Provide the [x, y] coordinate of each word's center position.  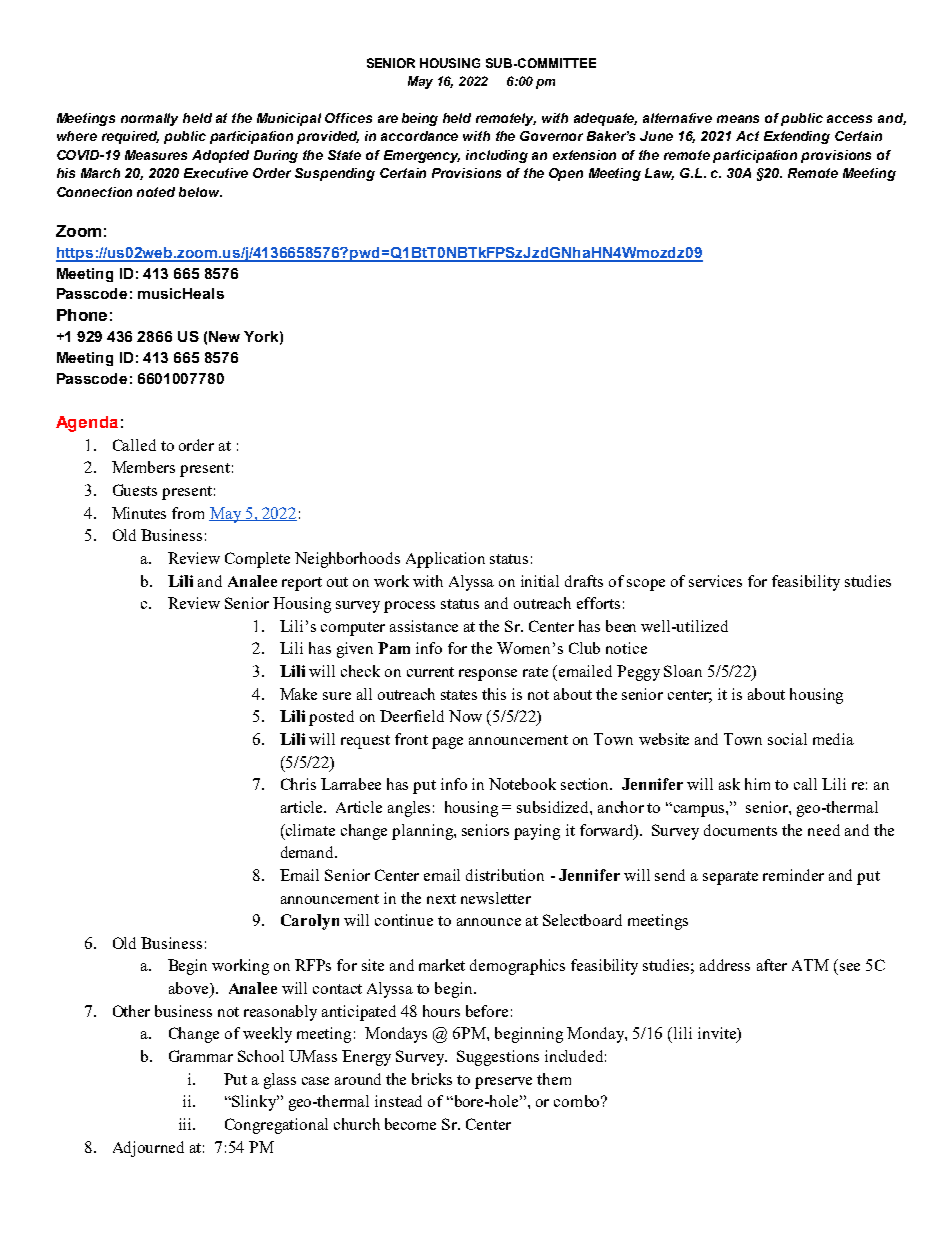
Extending [797, 137]
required [130, 137]
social [787, 739]
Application [445, 560]
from [188, 513]
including [497, 156]
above [190, 989]
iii [186, 1124]
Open [566, 174]
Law [659, 174]
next [441, 899]
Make [298, 694]
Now [465, 716]
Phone [82, 315]
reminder [793, 875]
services [715, 581]
